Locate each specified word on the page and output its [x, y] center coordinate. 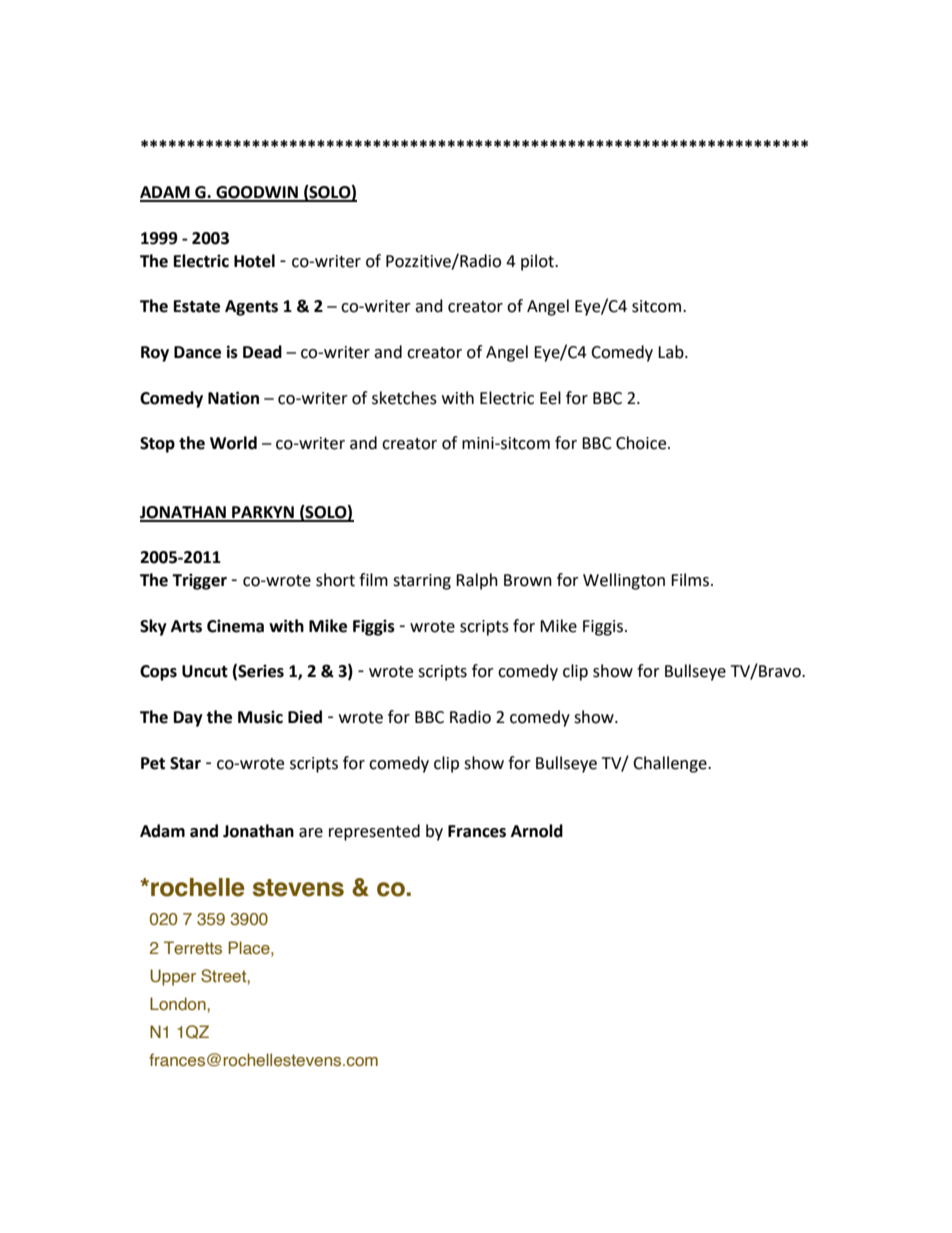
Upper [173, 977]
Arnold [537, 831]
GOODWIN [257, 193]
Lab [672, 352]
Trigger [199, 581]
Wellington [624, 581]
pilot [538, 262]
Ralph [477, 581]
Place [250, 948]
